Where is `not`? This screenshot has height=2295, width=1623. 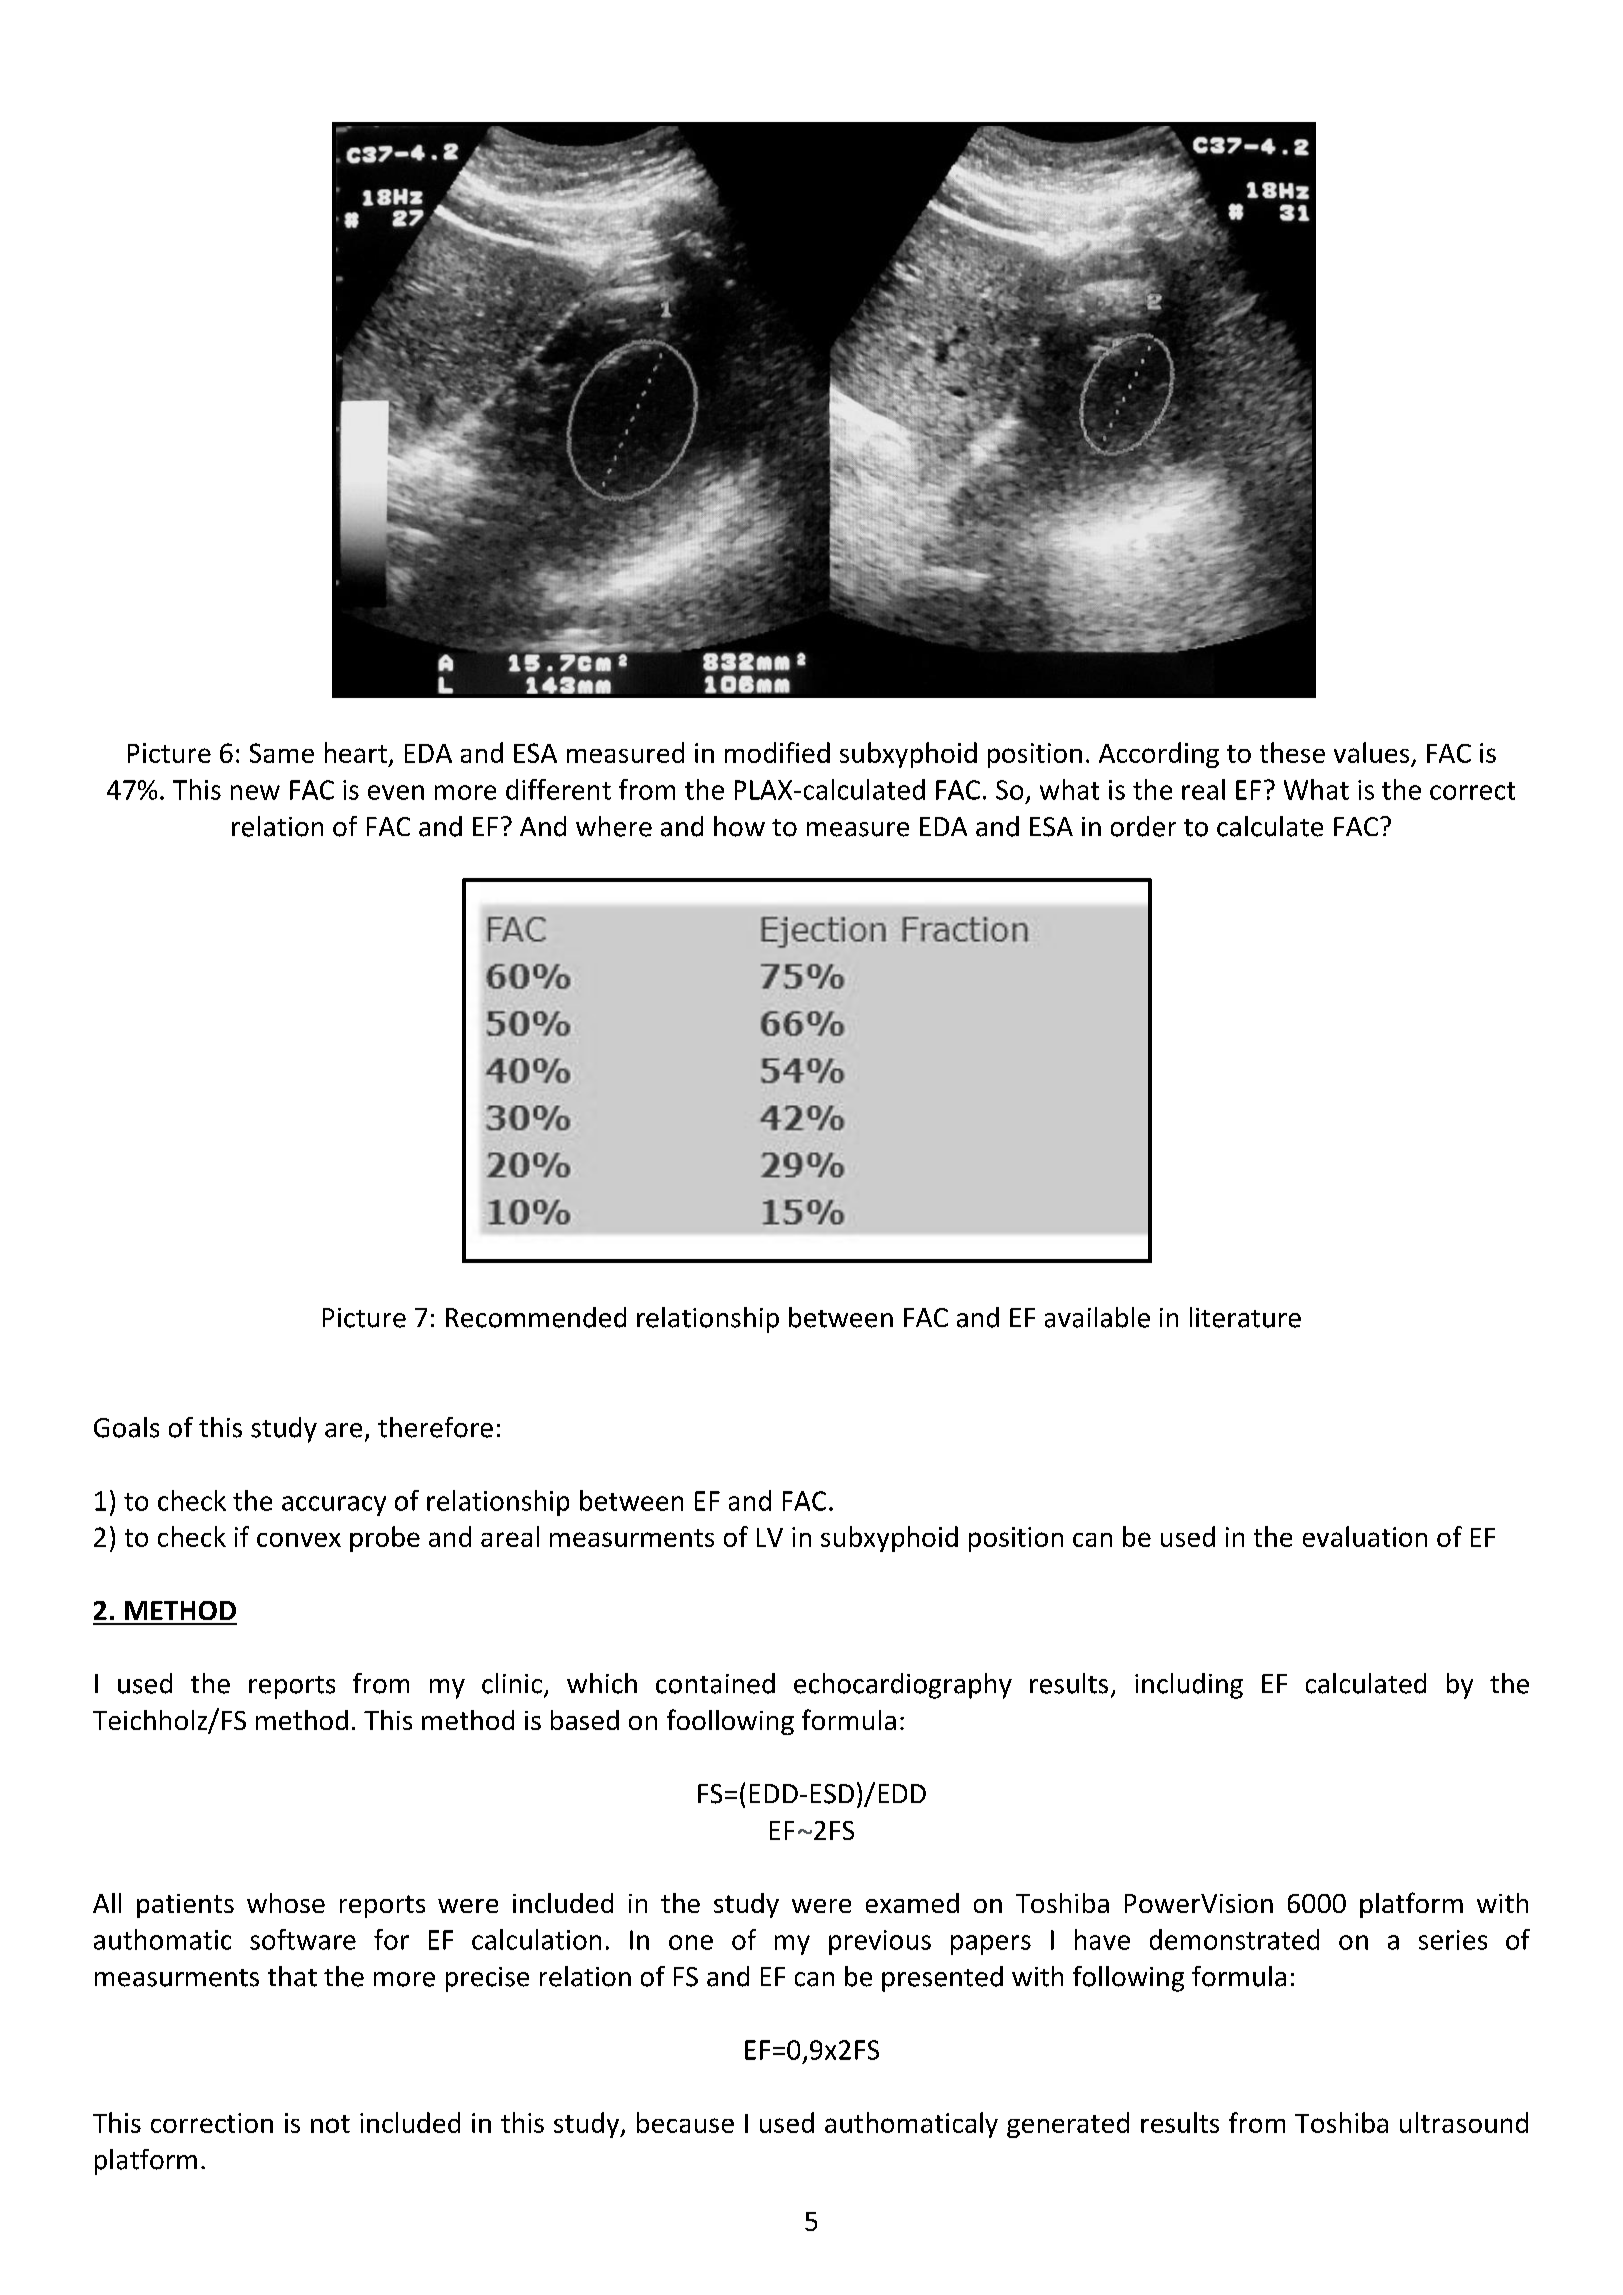 not is located at coordinates (330, 2124).
